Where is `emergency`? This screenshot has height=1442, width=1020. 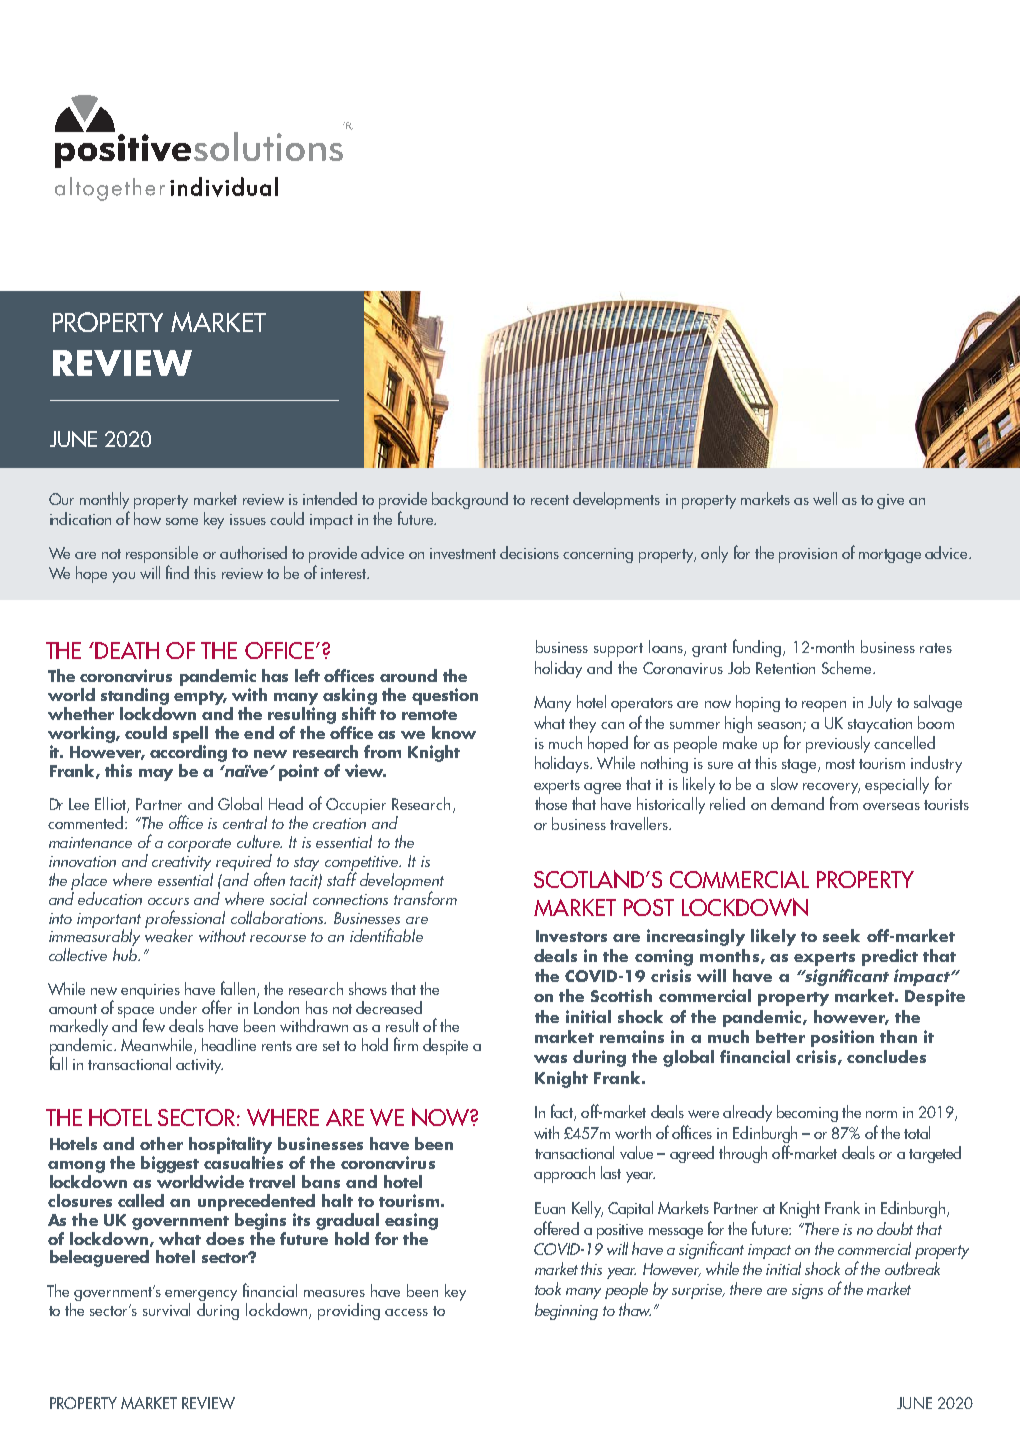 emergency is located at coordinates (201, 1295).
